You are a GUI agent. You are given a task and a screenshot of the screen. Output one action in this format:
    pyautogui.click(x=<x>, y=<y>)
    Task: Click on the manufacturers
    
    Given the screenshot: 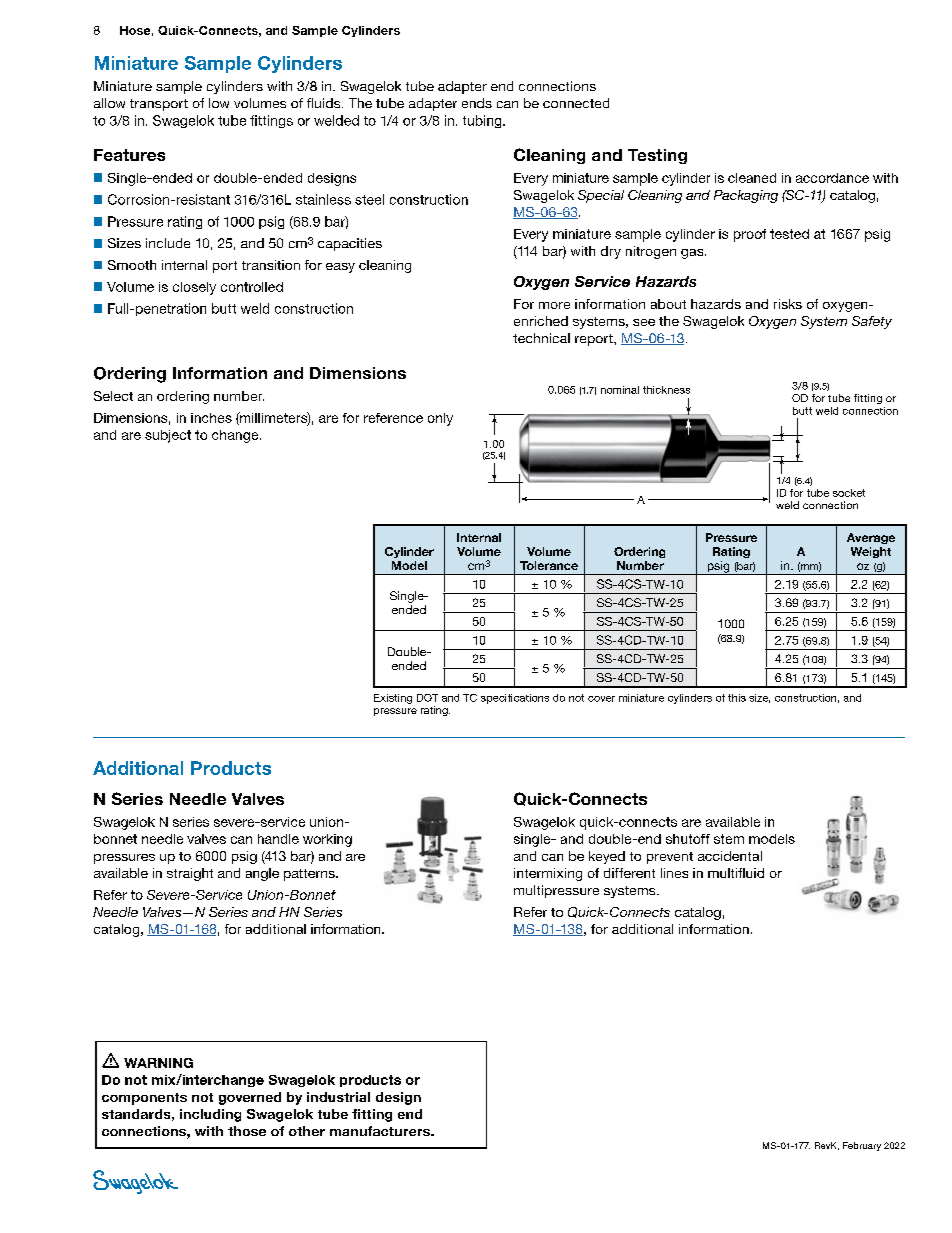 What is the action you would take?
    pyautogui.click(x=381, y=1131)
